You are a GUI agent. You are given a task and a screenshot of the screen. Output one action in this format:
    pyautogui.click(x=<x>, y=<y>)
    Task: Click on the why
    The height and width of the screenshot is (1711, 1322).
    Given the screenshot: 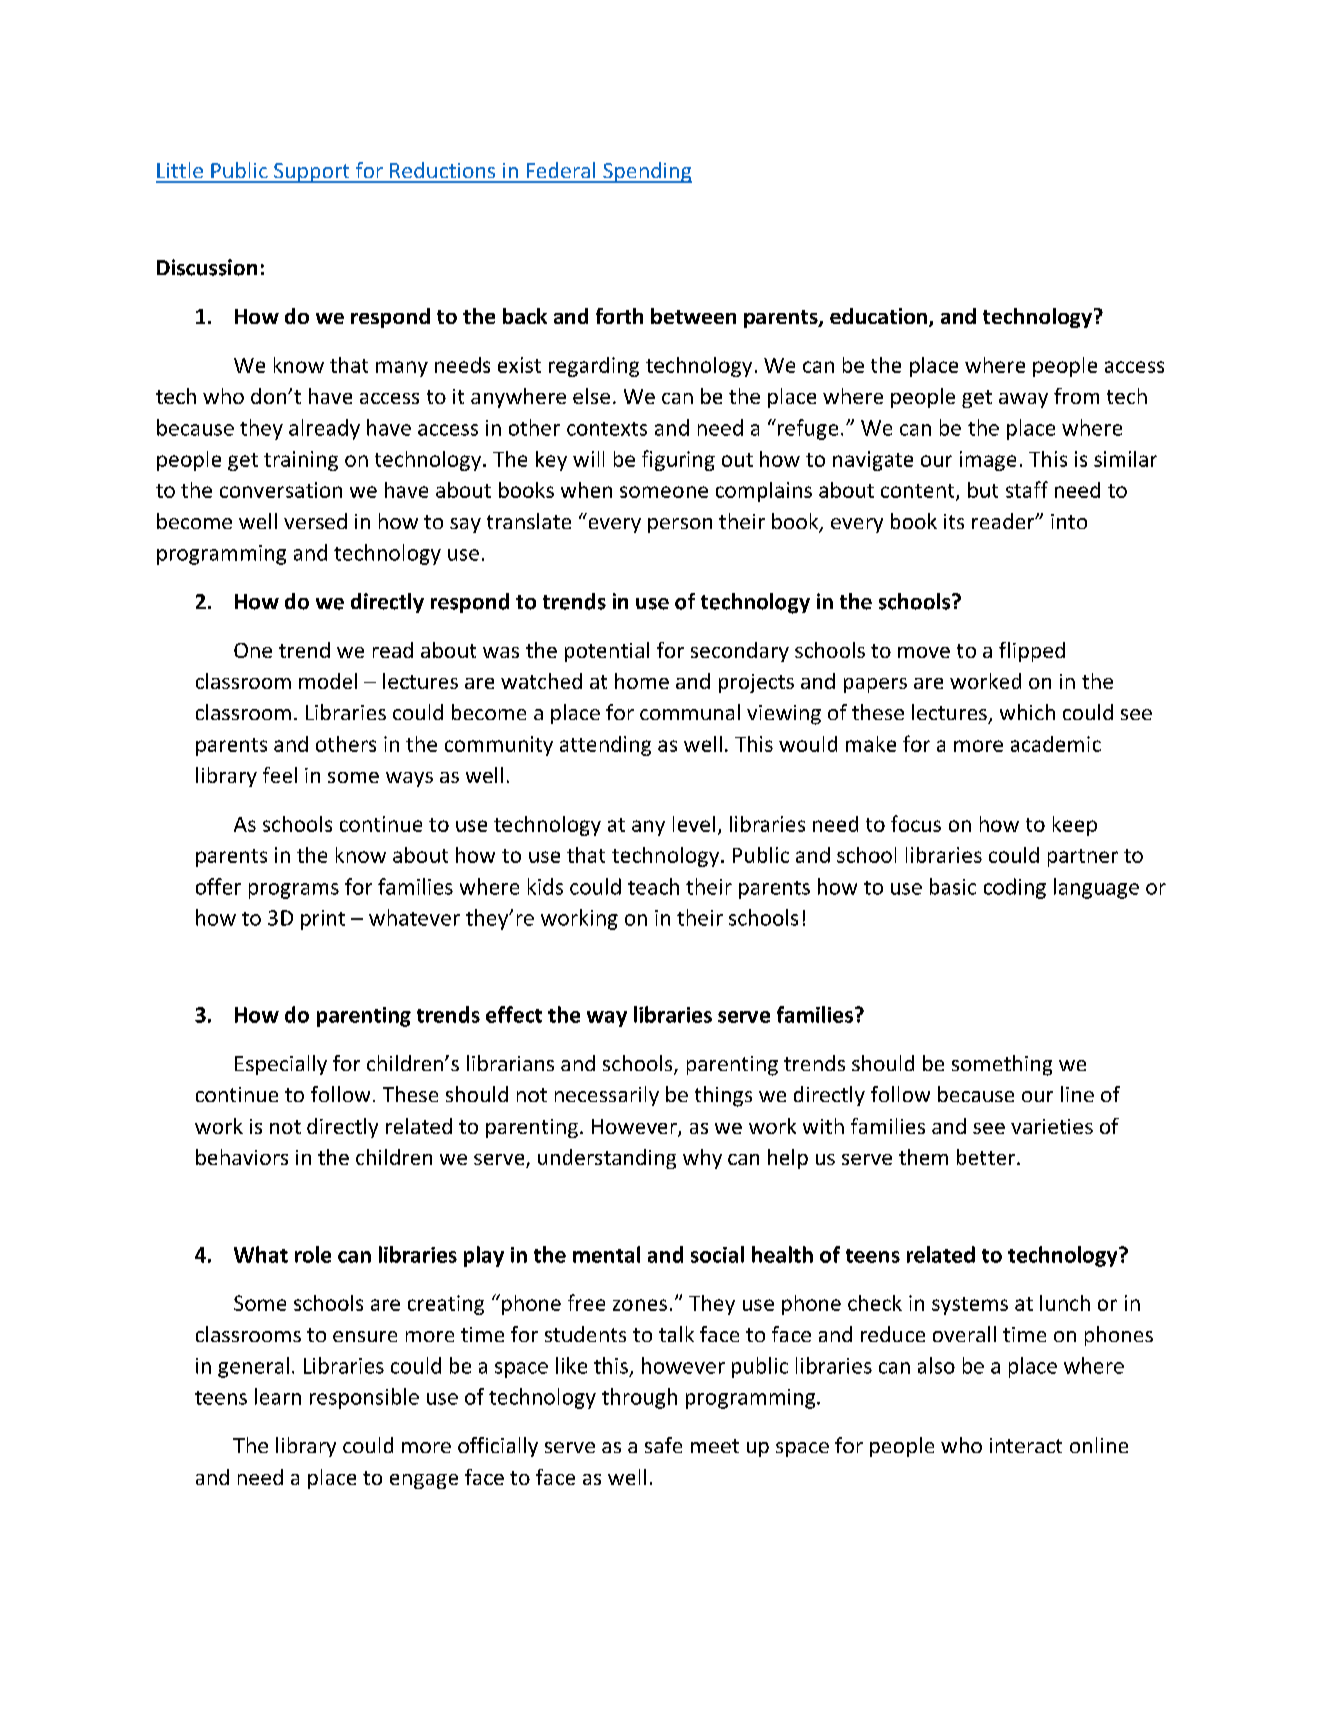 What is the action you would take?
    pyautogui.click(x=702, y=1159)
